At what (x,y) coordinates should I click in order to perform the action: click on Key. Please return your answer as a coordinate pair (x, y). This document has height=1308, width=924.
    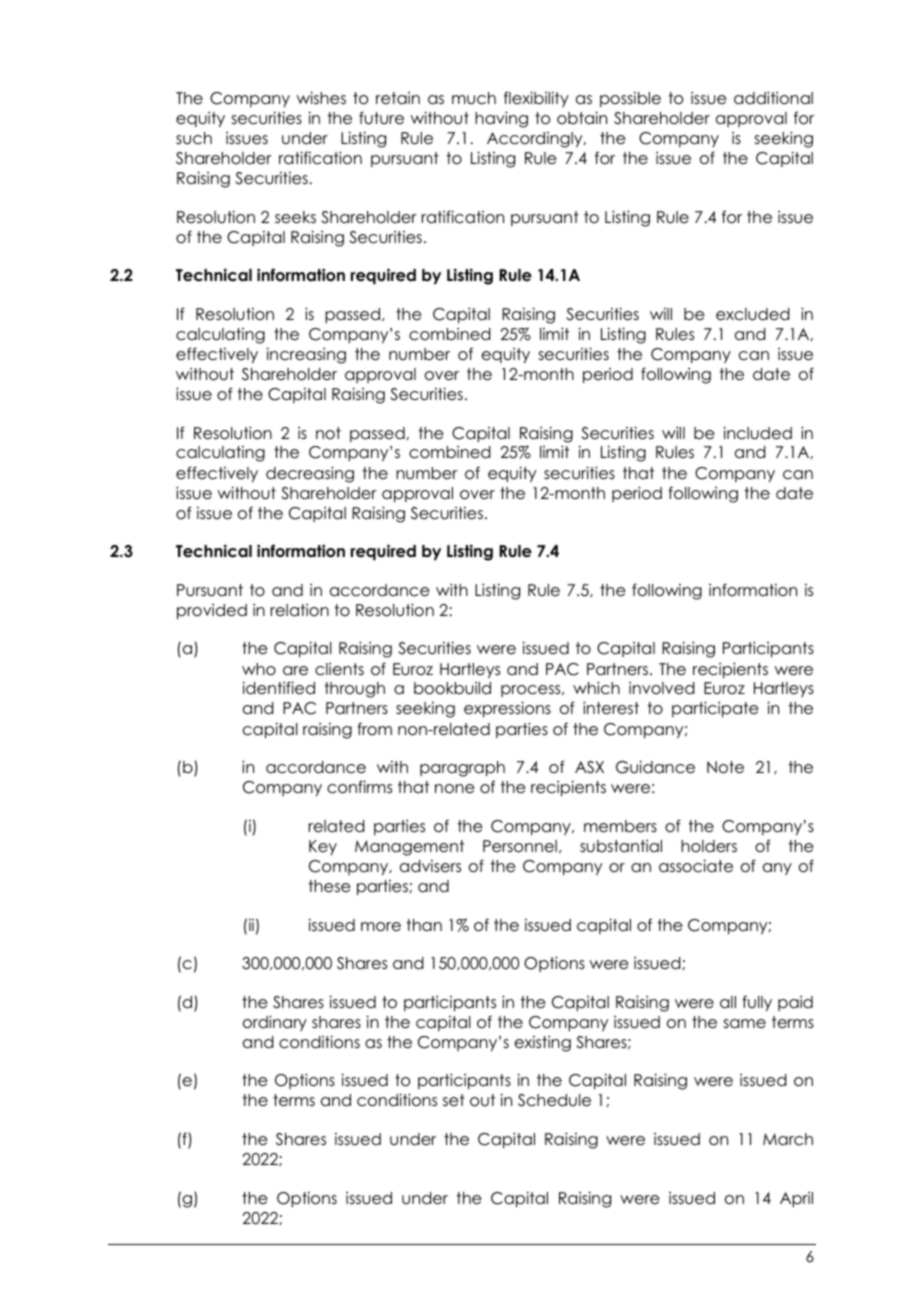
    Looking at the image, I should click on (323, 847).
